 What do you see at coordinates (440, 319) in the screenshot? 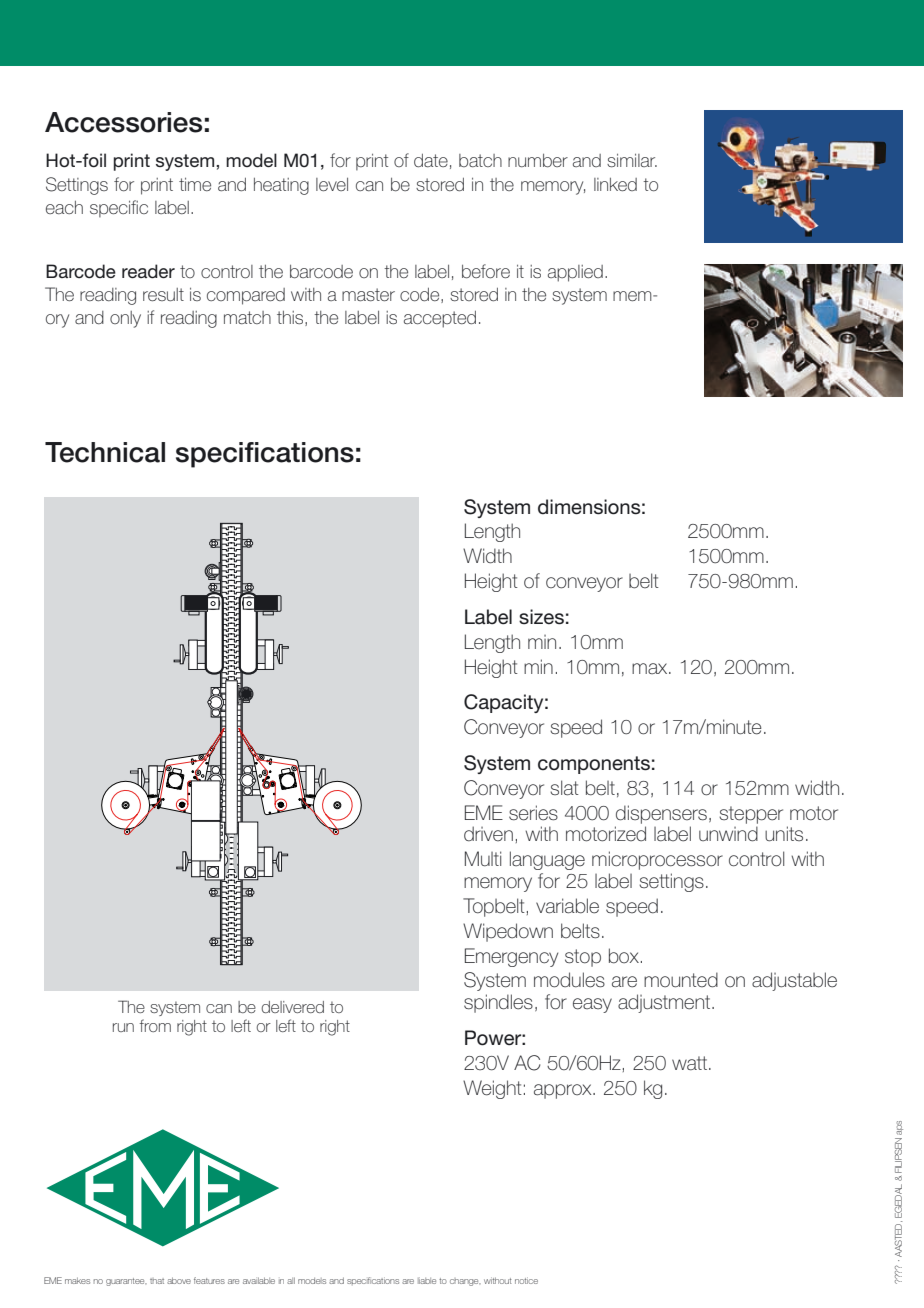
I see `accepted` at bounding box center [440, 319].
